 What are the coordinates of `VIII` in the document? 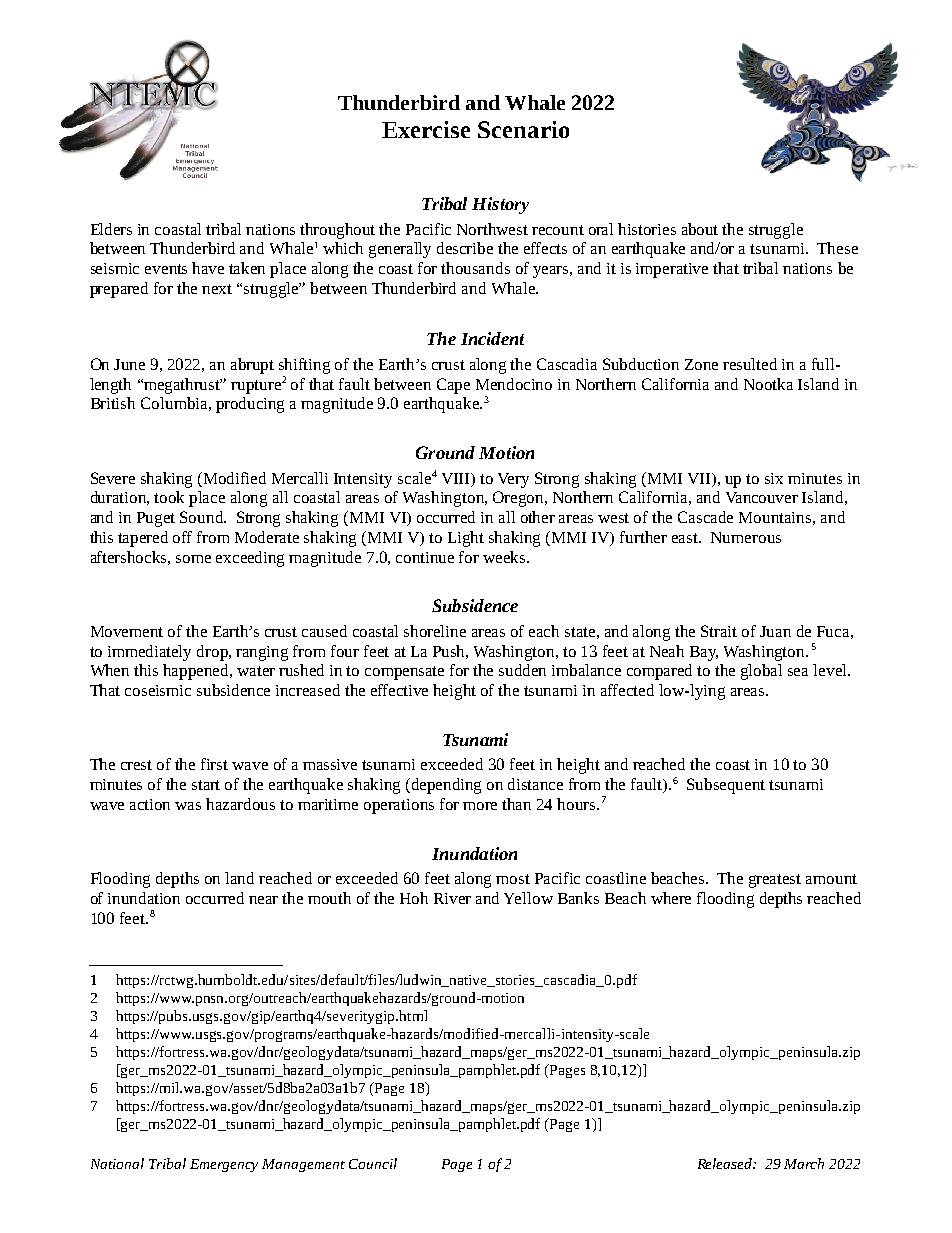 It's located at (457, 480).
